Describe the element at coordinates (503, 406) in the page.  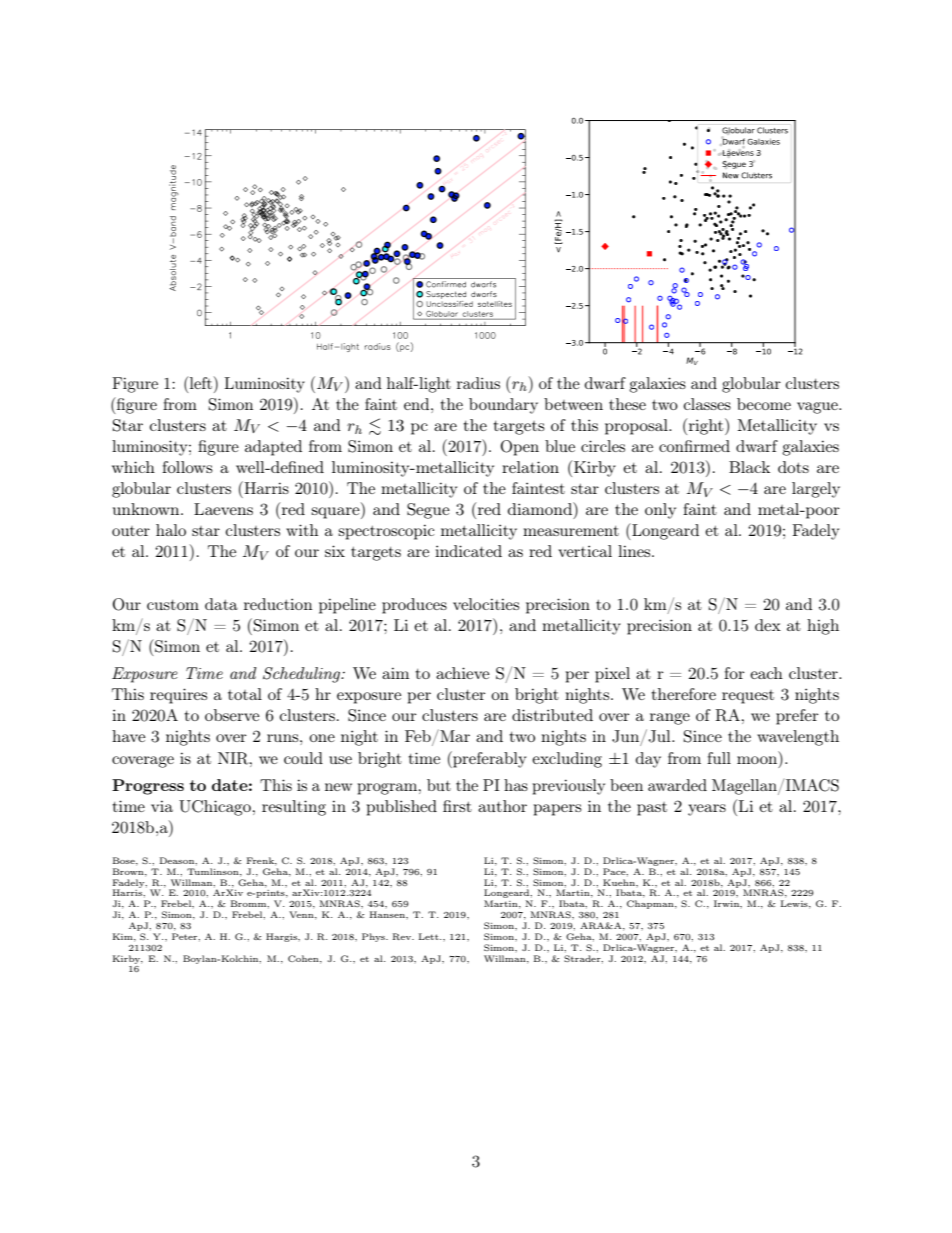
I see `boundary` at that location.
